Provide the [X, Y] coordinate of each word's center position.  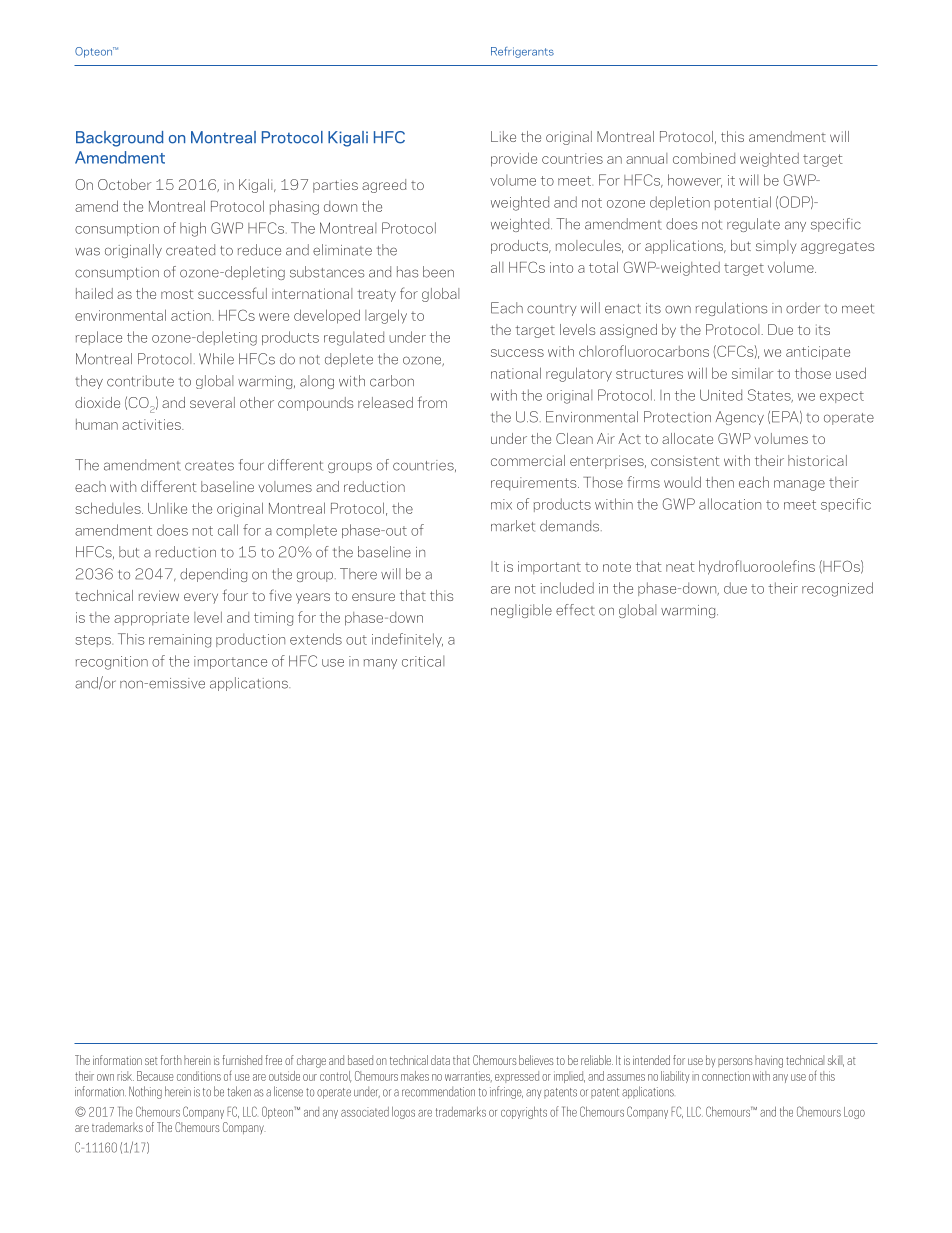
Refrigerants [522, 52]
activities [152, 424]
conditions [199, 1076]
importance [230, 662]
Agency [740, 418]
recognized [837, 589]
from [432, 402]
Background [120, 139]
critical [423, 661]
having [769, 1061]
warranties [468, 1076]
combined [704, 158]
